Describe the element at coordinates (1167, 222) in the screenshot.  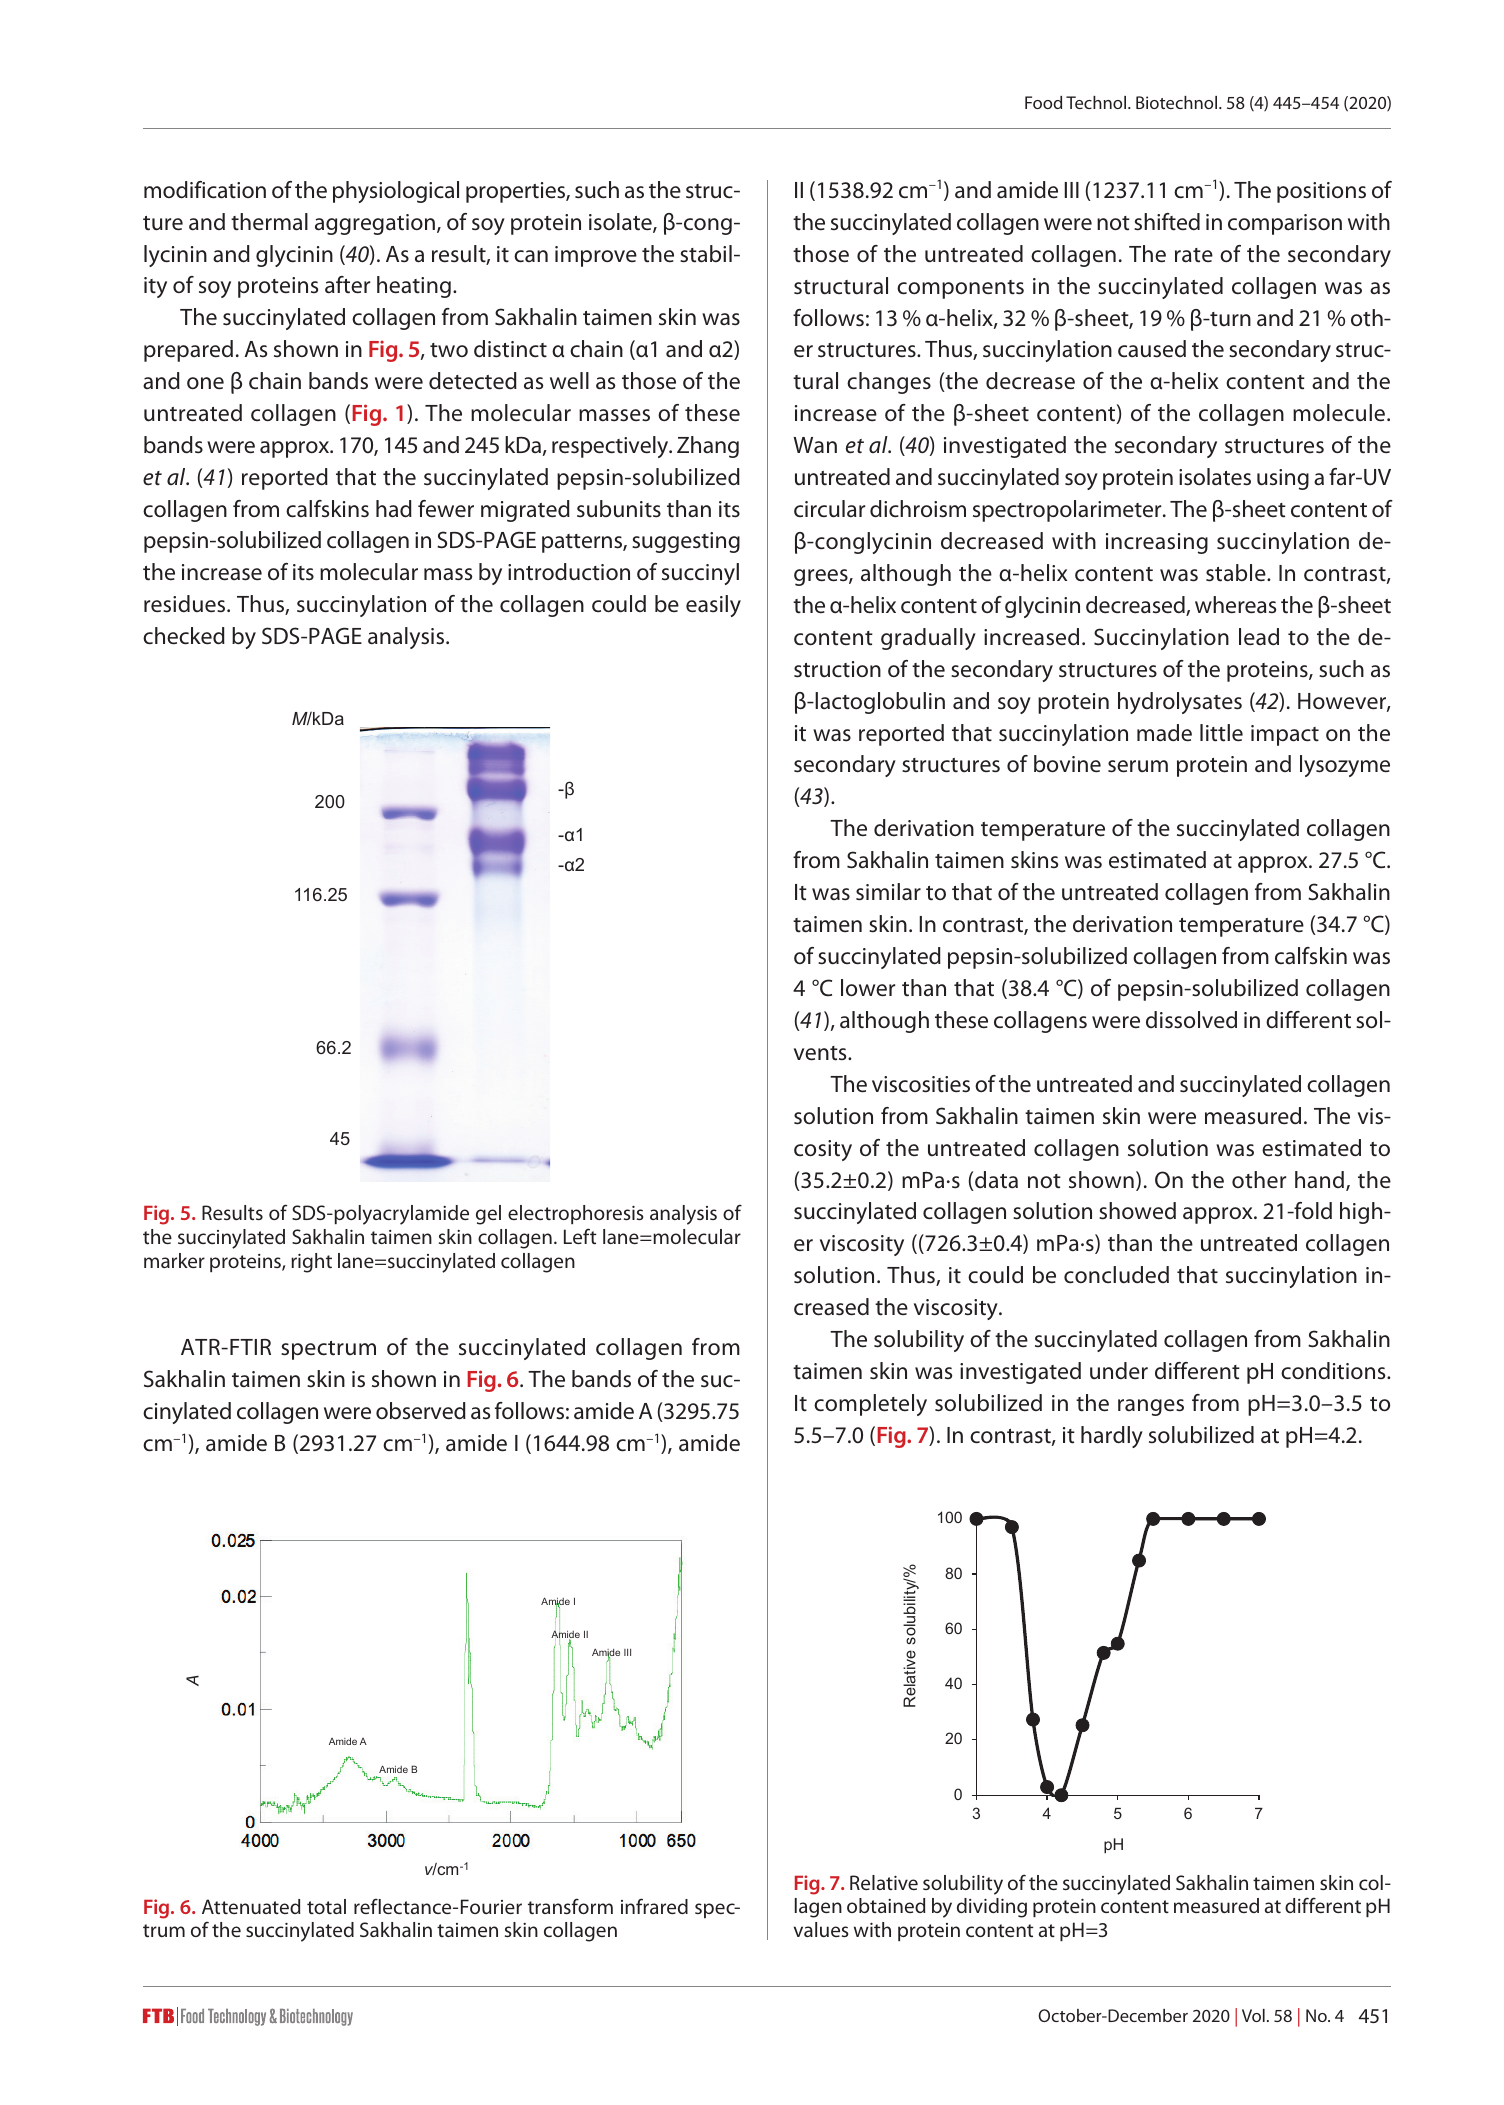
I see `shifted` at that location.
